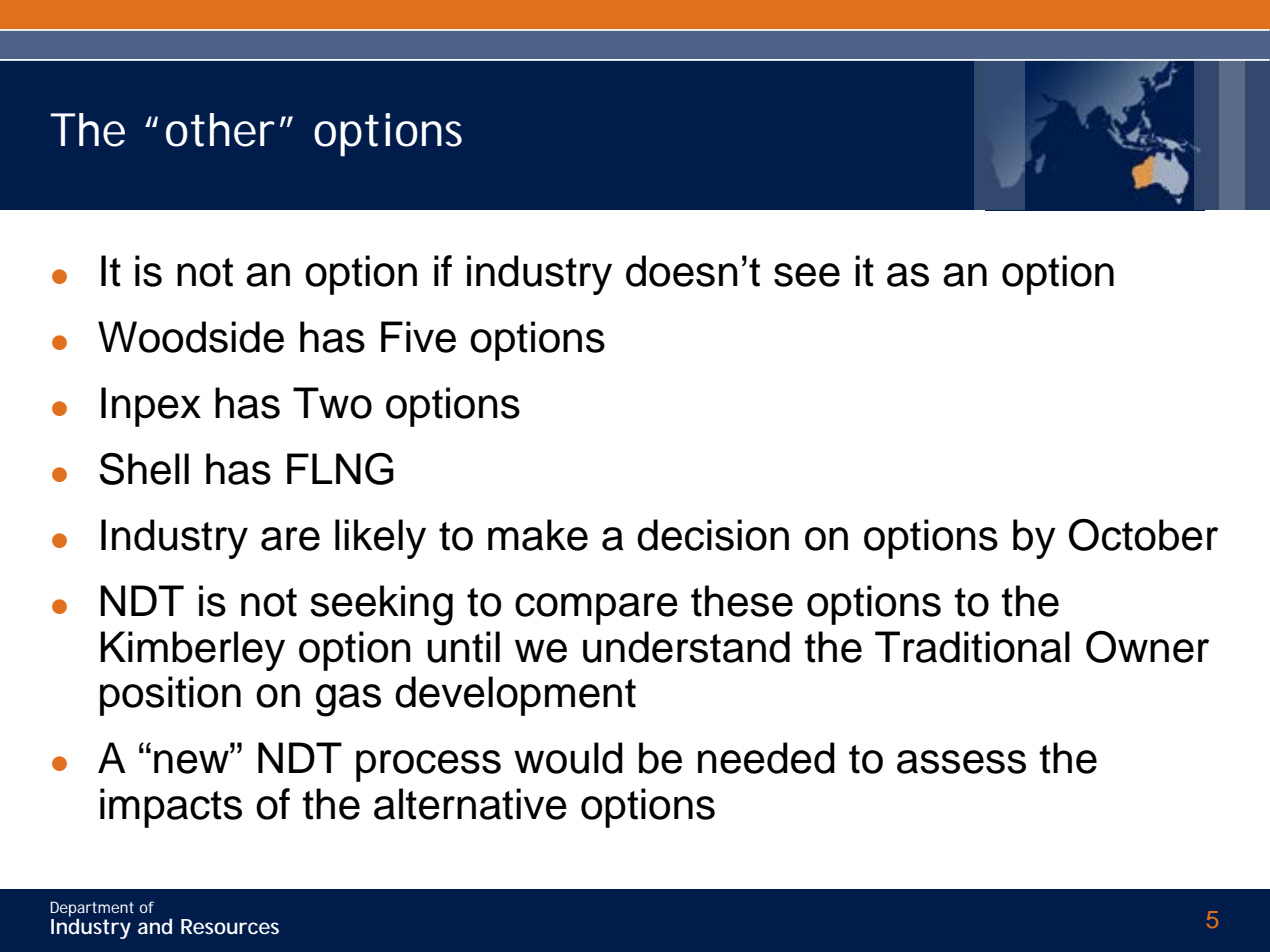 This screenshot has height=952, width=1270. I want to click on understand, so click(686, 647).
